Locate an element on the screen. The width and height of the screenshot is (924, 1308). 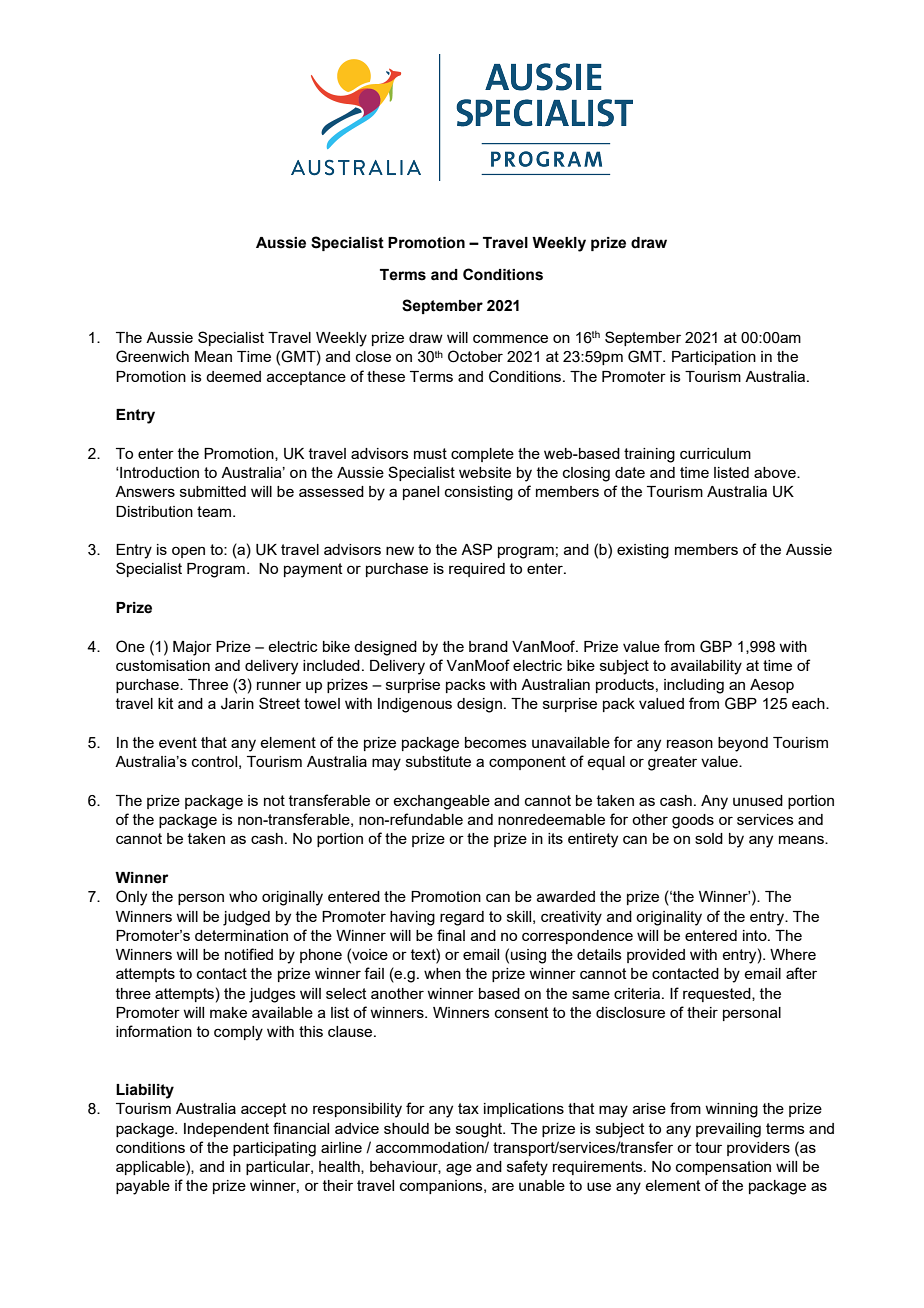
Participation is located at coordinates (714, 358).
